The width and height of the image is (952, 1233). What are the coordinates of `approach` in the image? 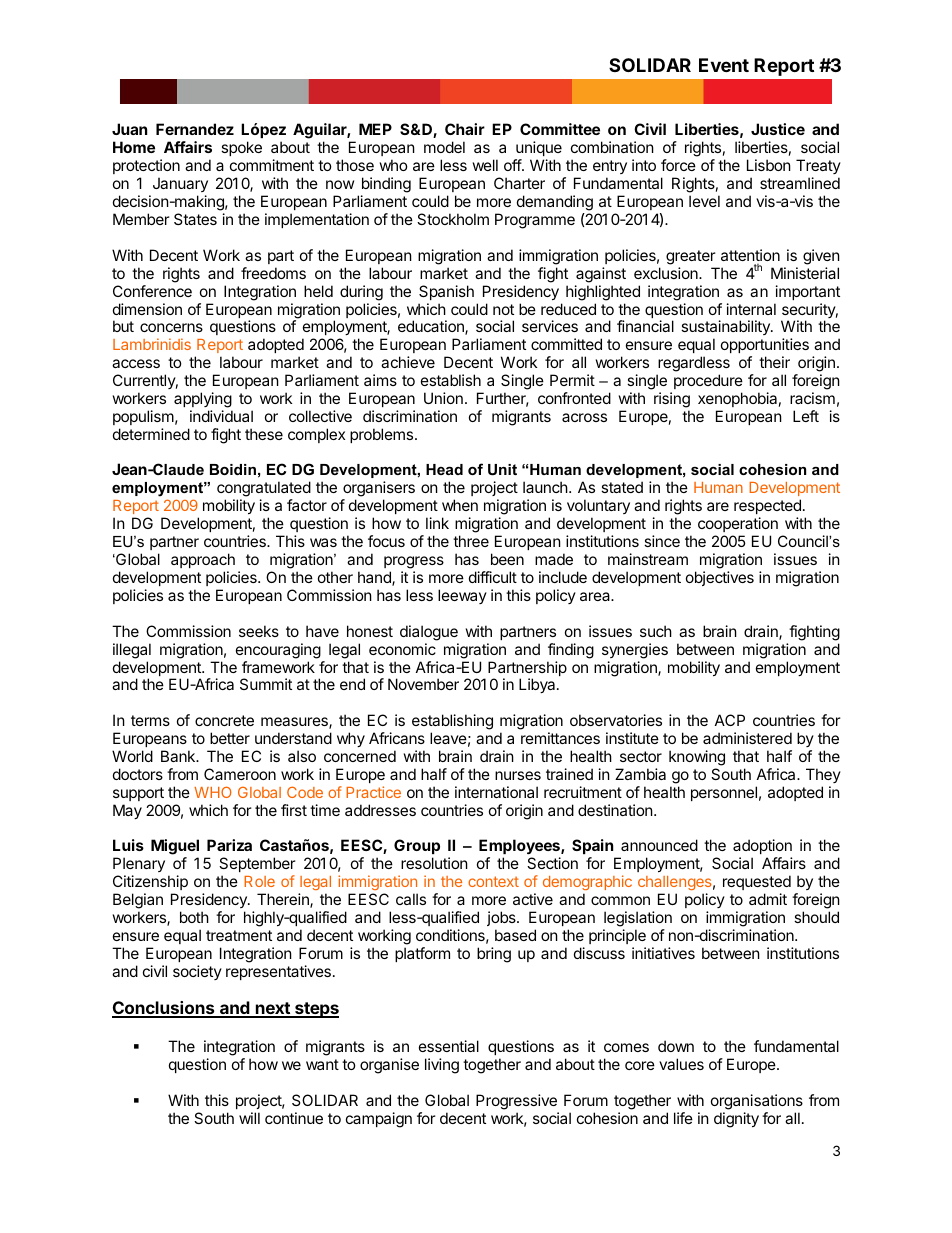 It's located at (203, 560).
